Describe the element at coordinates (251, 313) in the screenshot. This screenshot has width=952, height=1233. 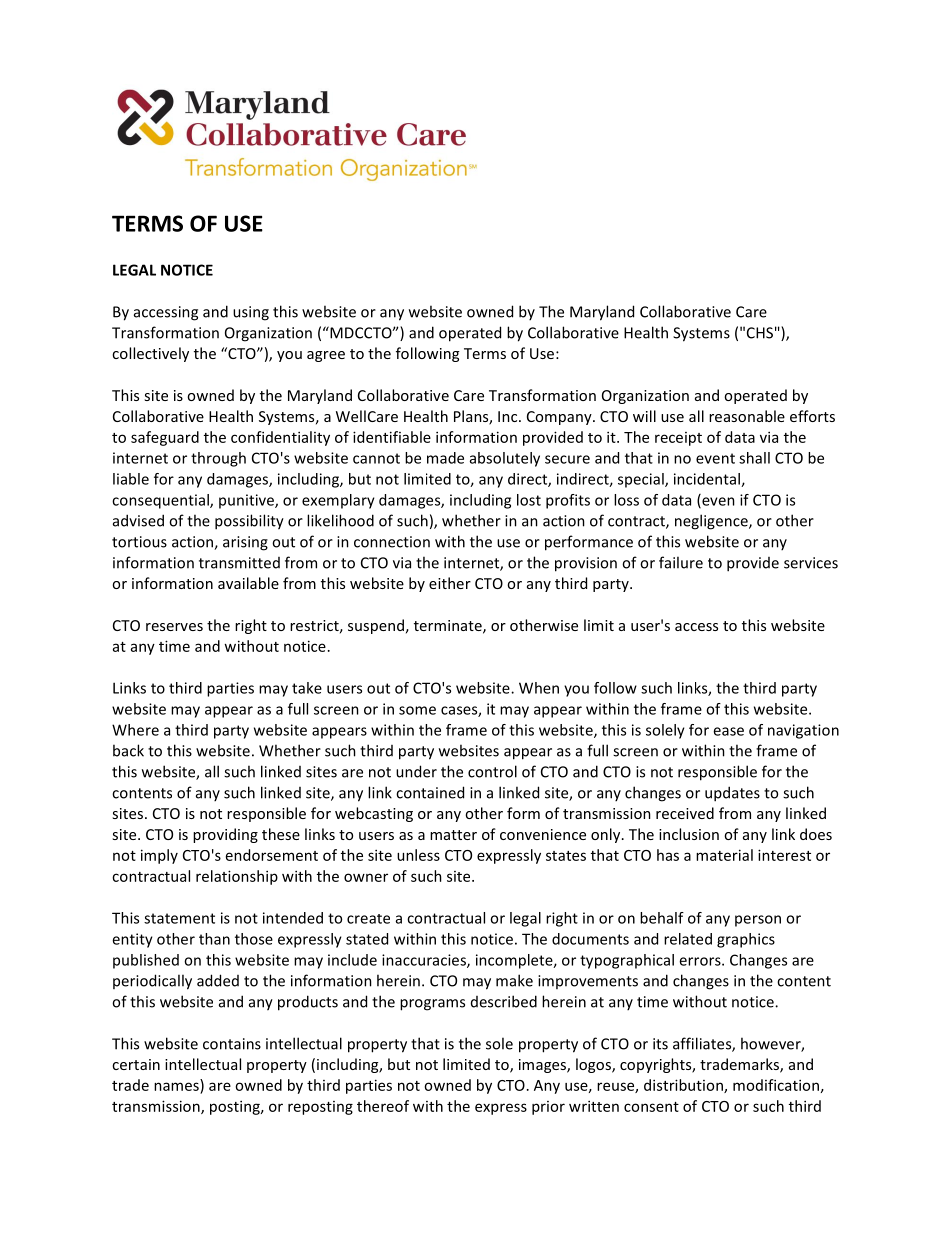
I see `using` at that location.
